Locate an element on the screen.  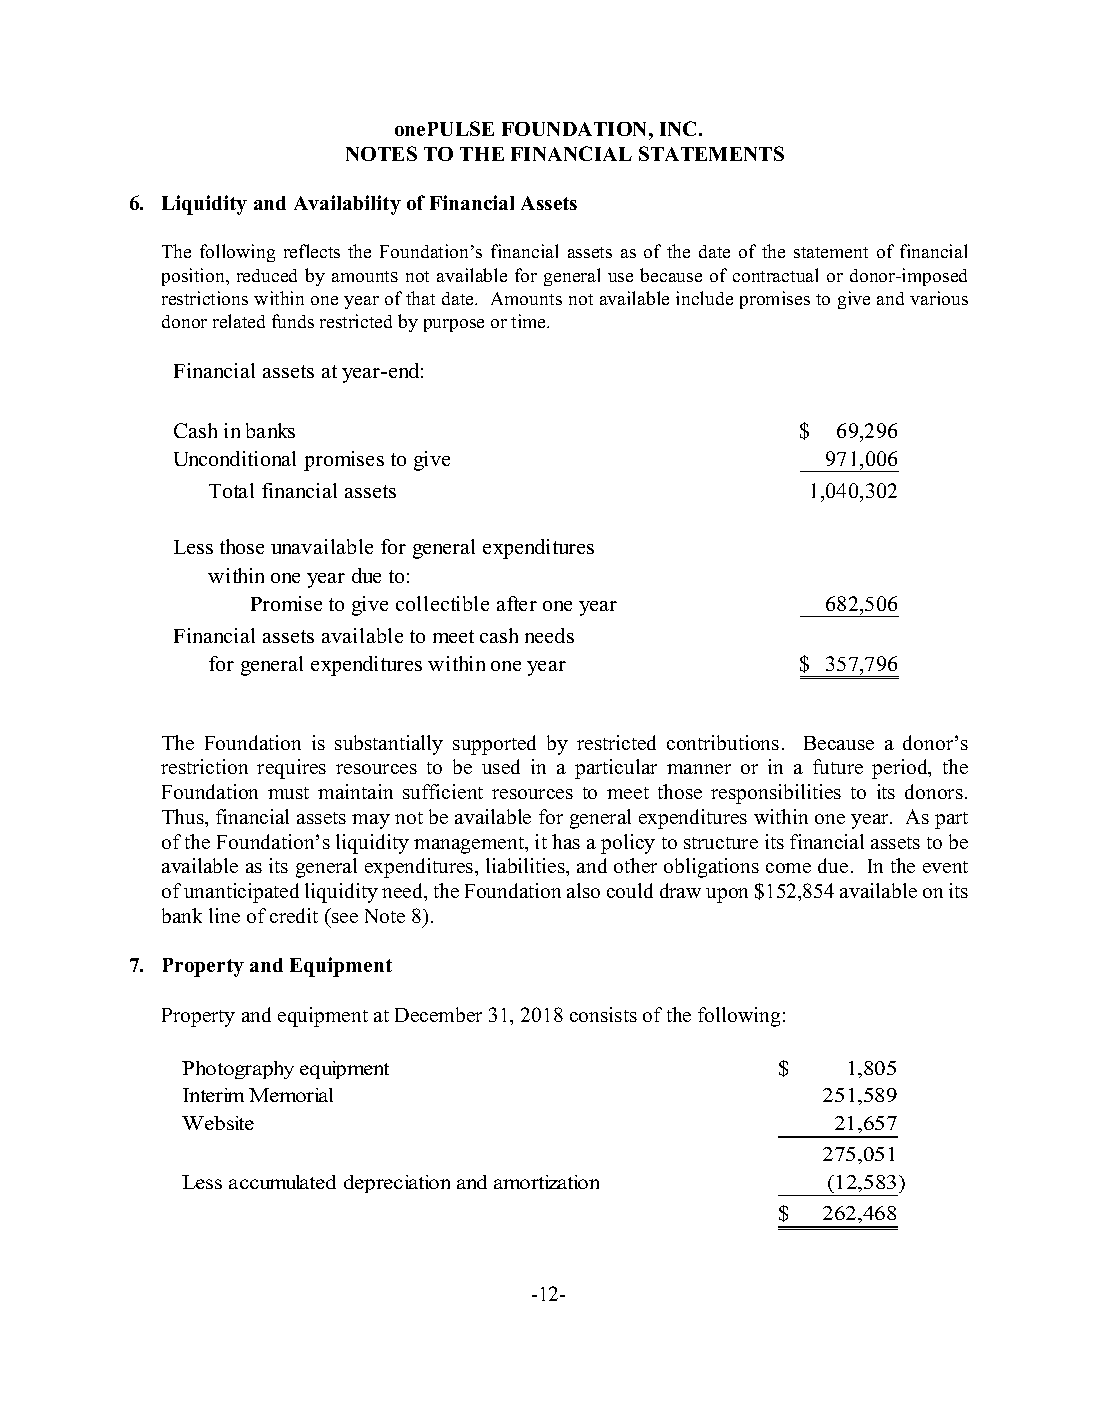
contractual is located at coordinates (775, 275).
